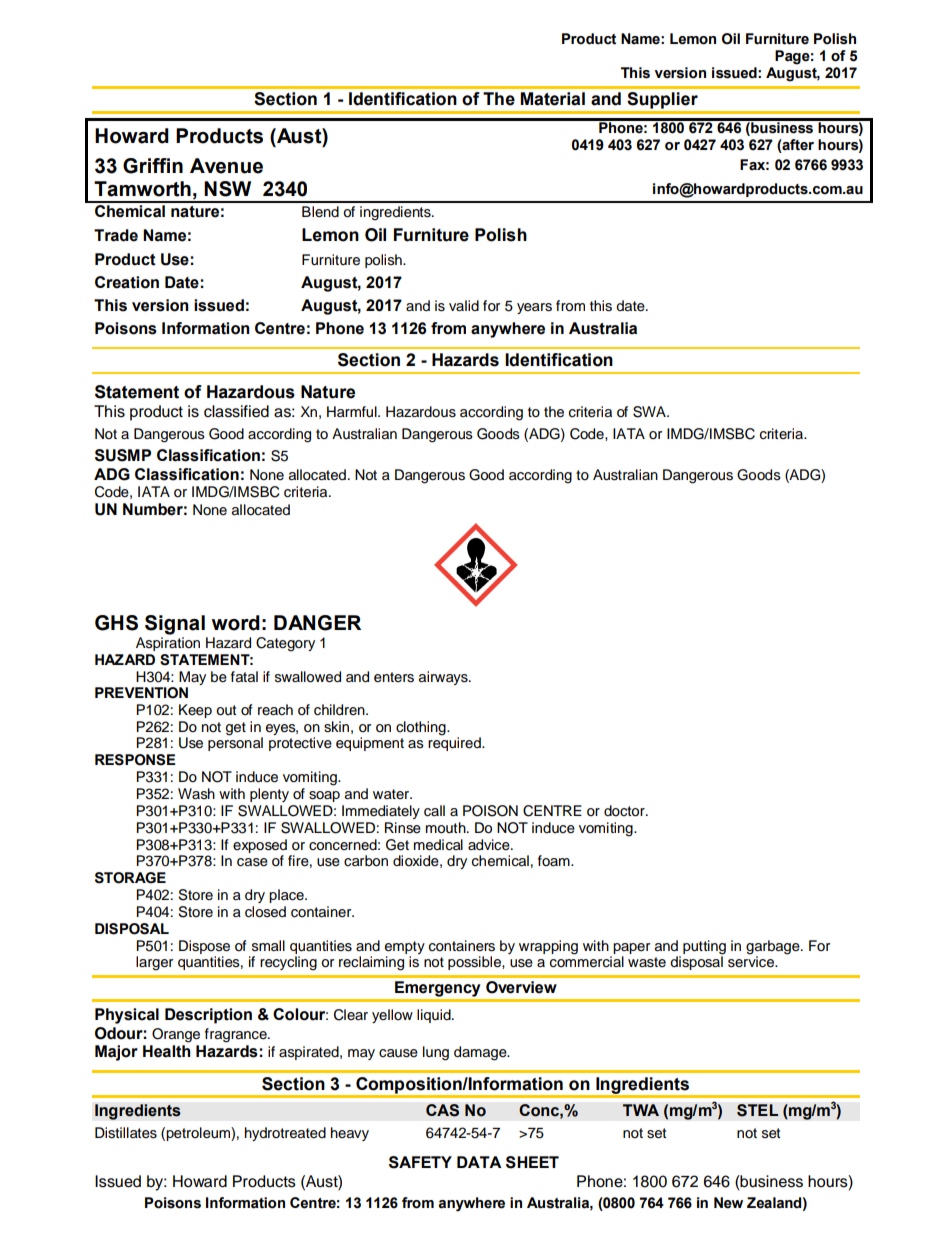 This page has height=1233, width=952. What do you see at coordinates (204, 947) in the page?
I see `Dispose` at bounding box center [204, 947].
